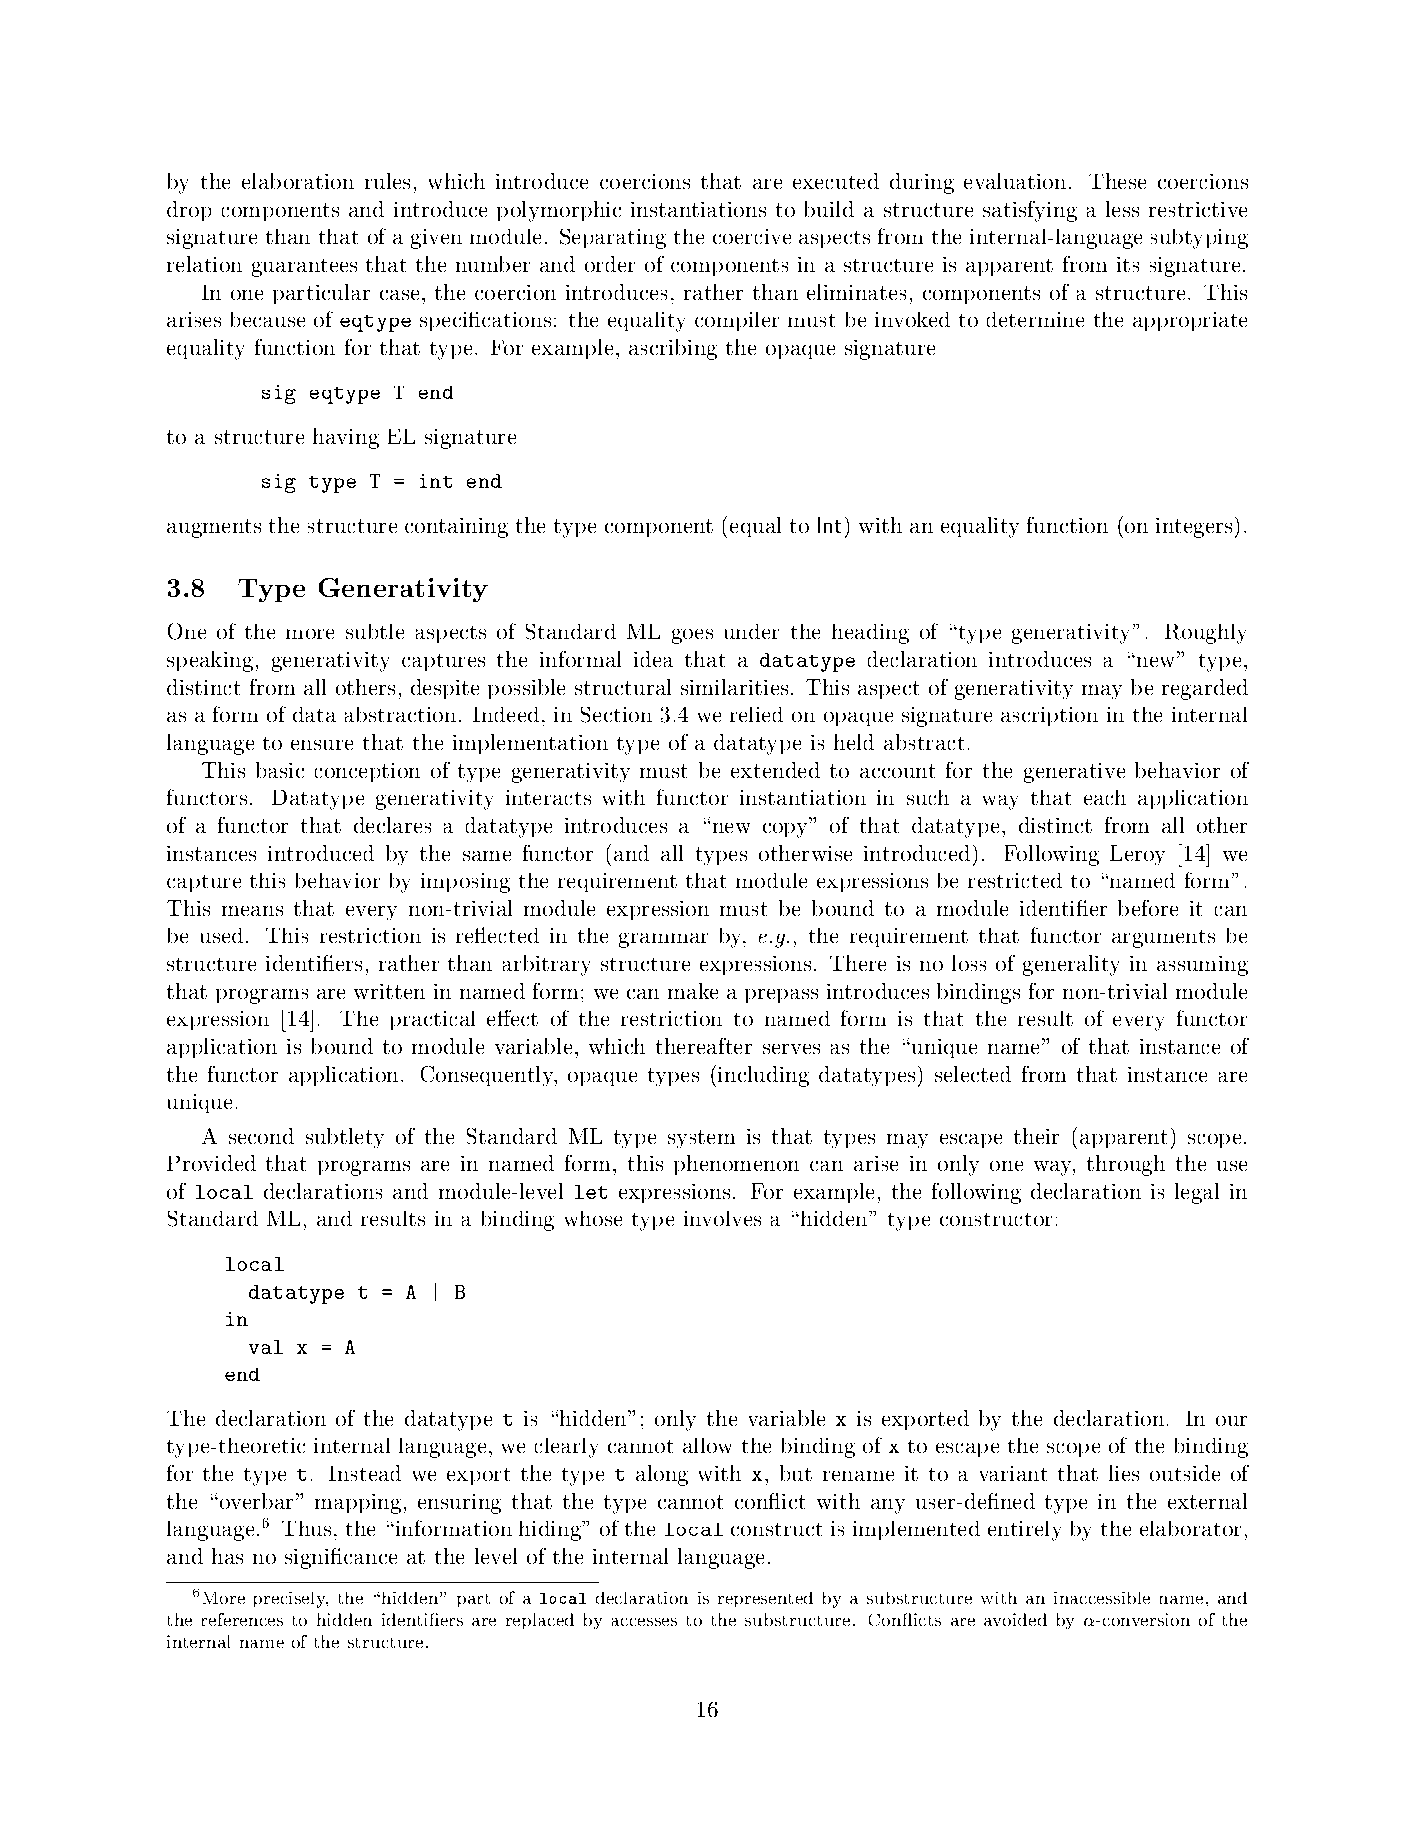 The image size is (1415, 1831). Describe the element at coordinates (304, 268) in the document. I see `guarantees` at that location.
